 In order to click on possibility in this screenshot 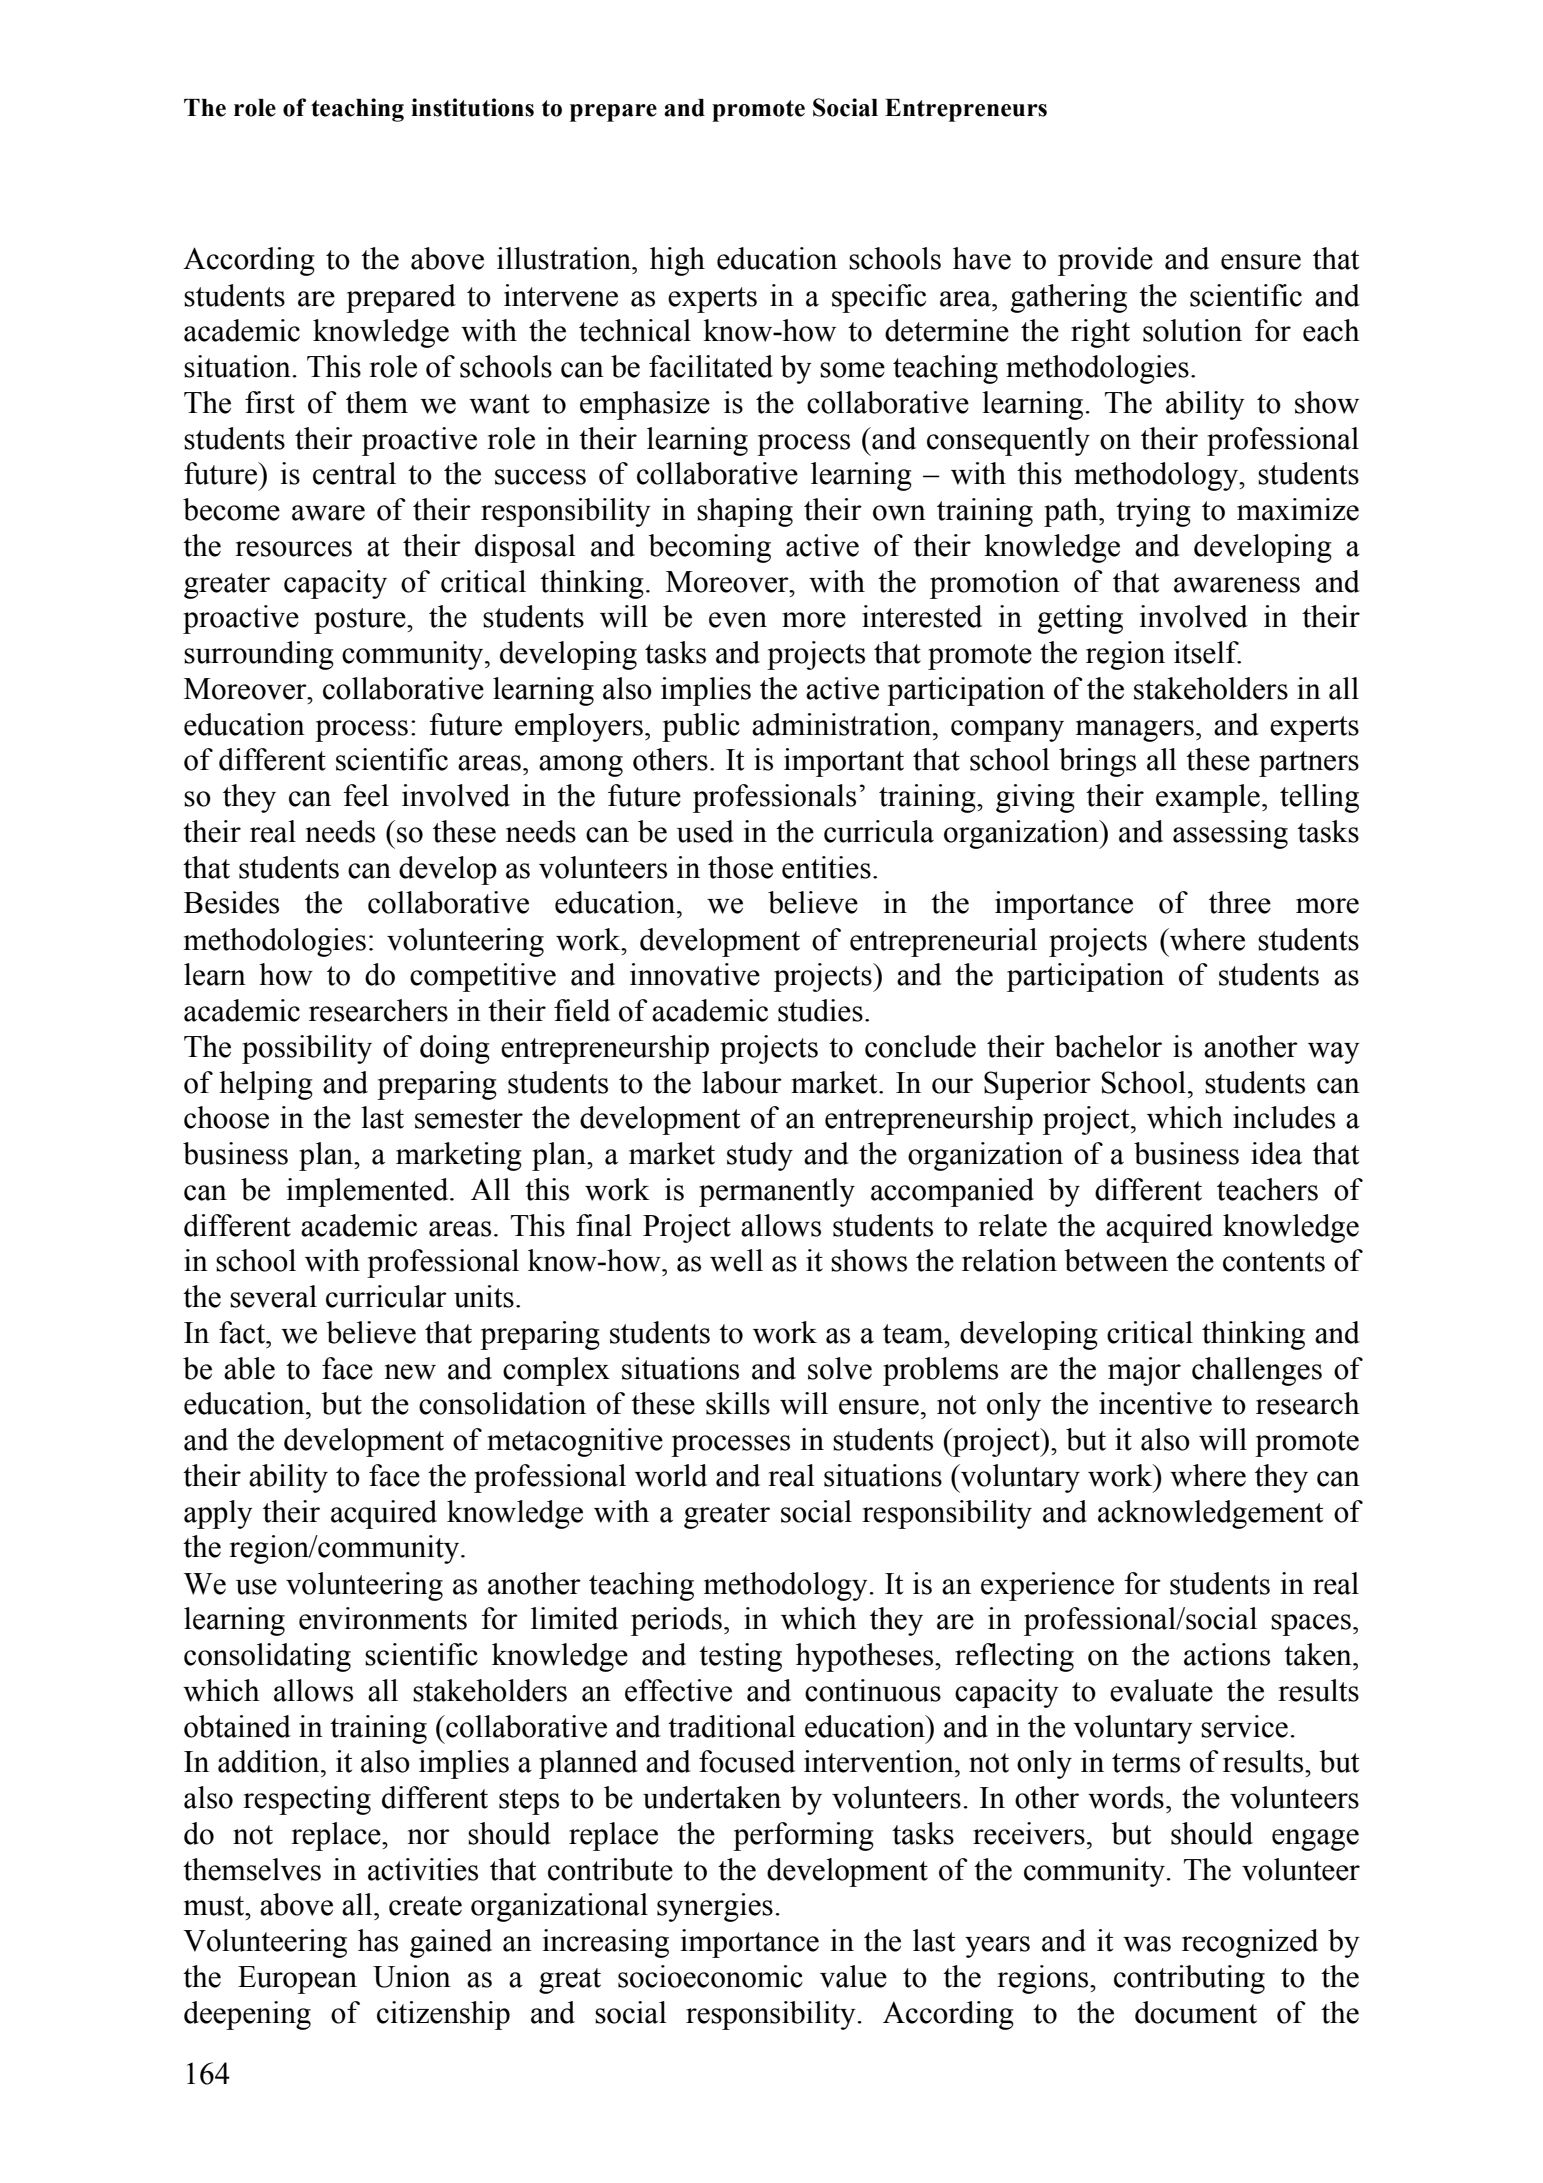, I will do `click(307, 1049)`.
